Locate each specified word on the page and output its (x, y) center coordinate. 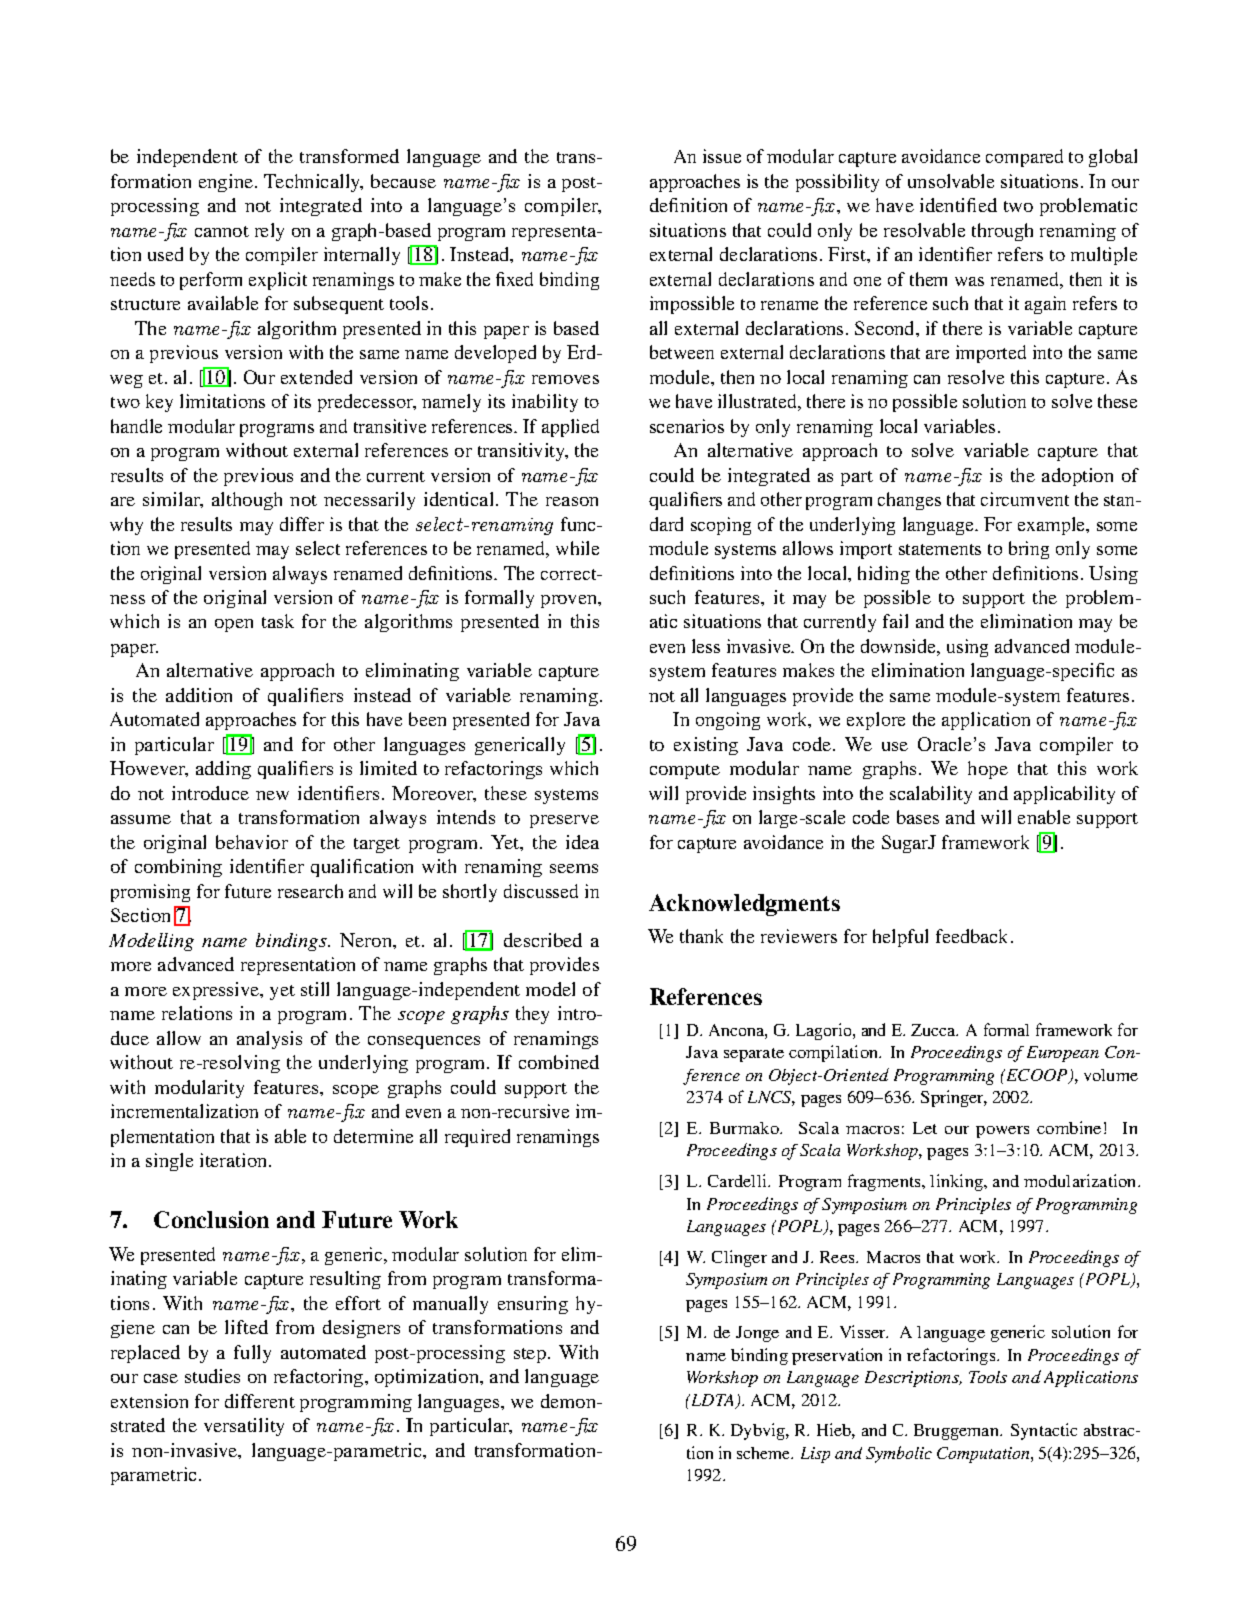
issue (722, 156)
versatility (244, 1427)
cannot (222, 231)
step (530, 1355)
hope (988, 770)
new (272, 795)
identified (958, 205)
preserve (564, 821)
